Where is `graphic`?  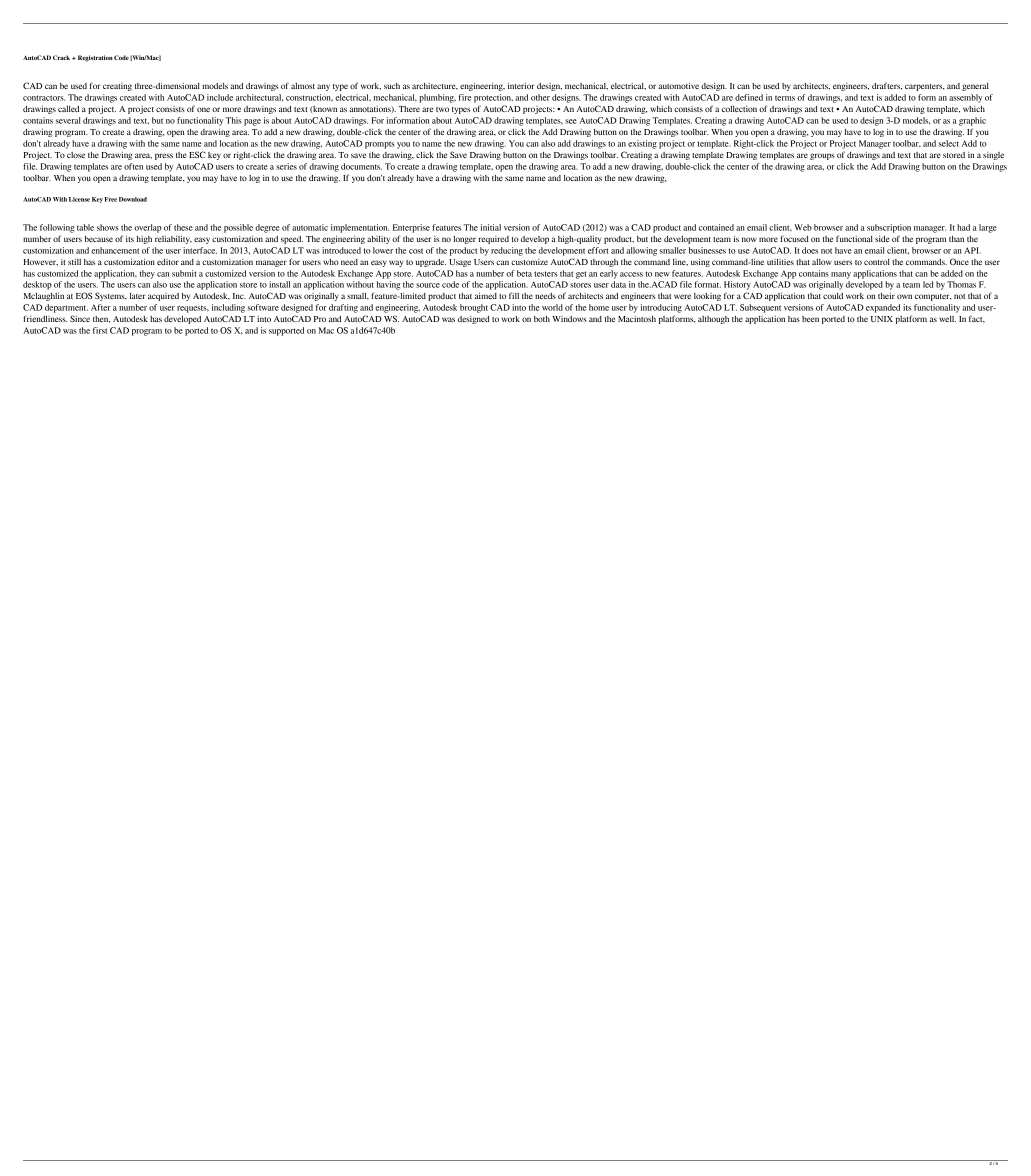 graphic is located at coordinates (972, 121).
